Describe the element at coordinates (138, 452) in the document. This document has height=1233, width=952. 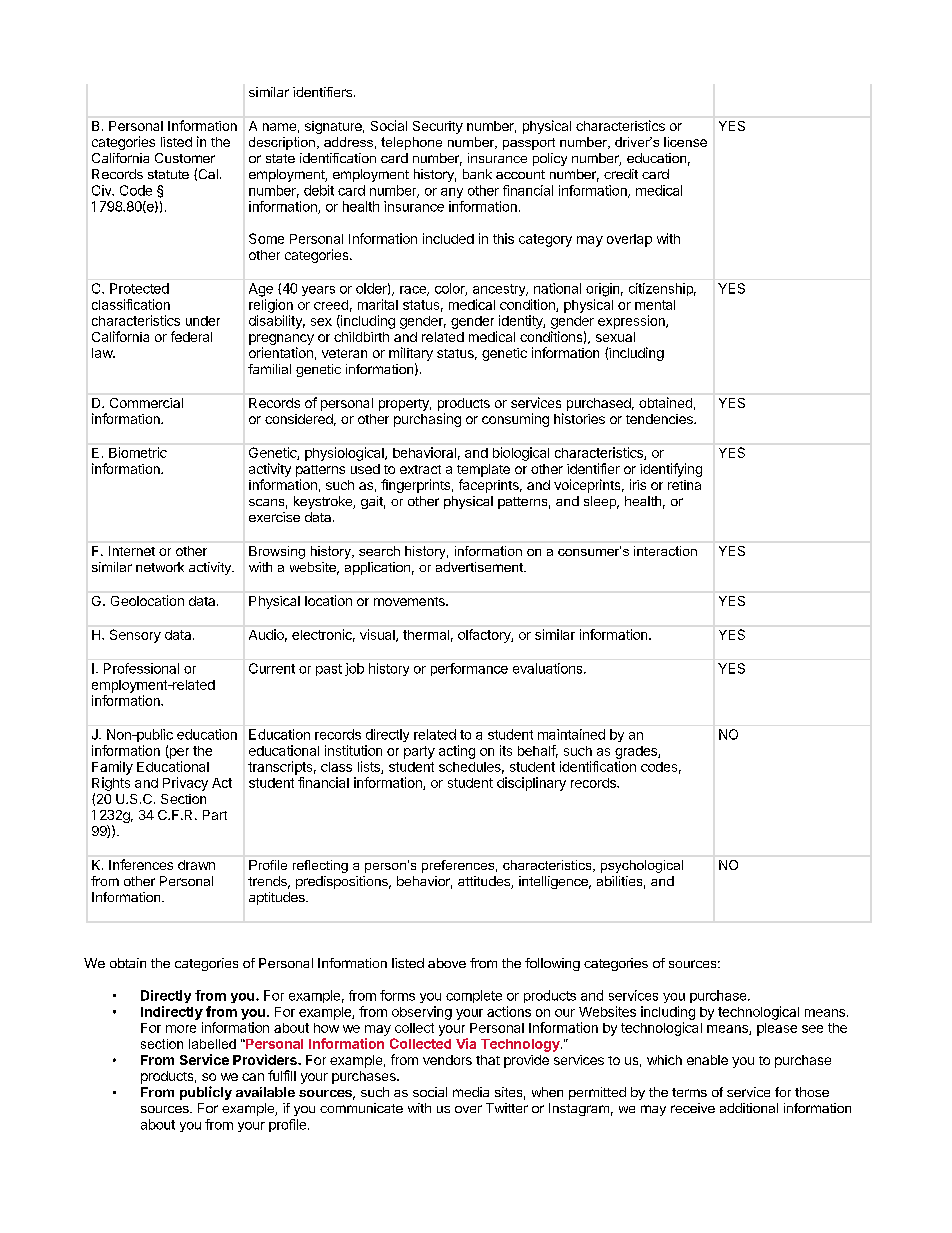
I see `Biometric` at that location.
